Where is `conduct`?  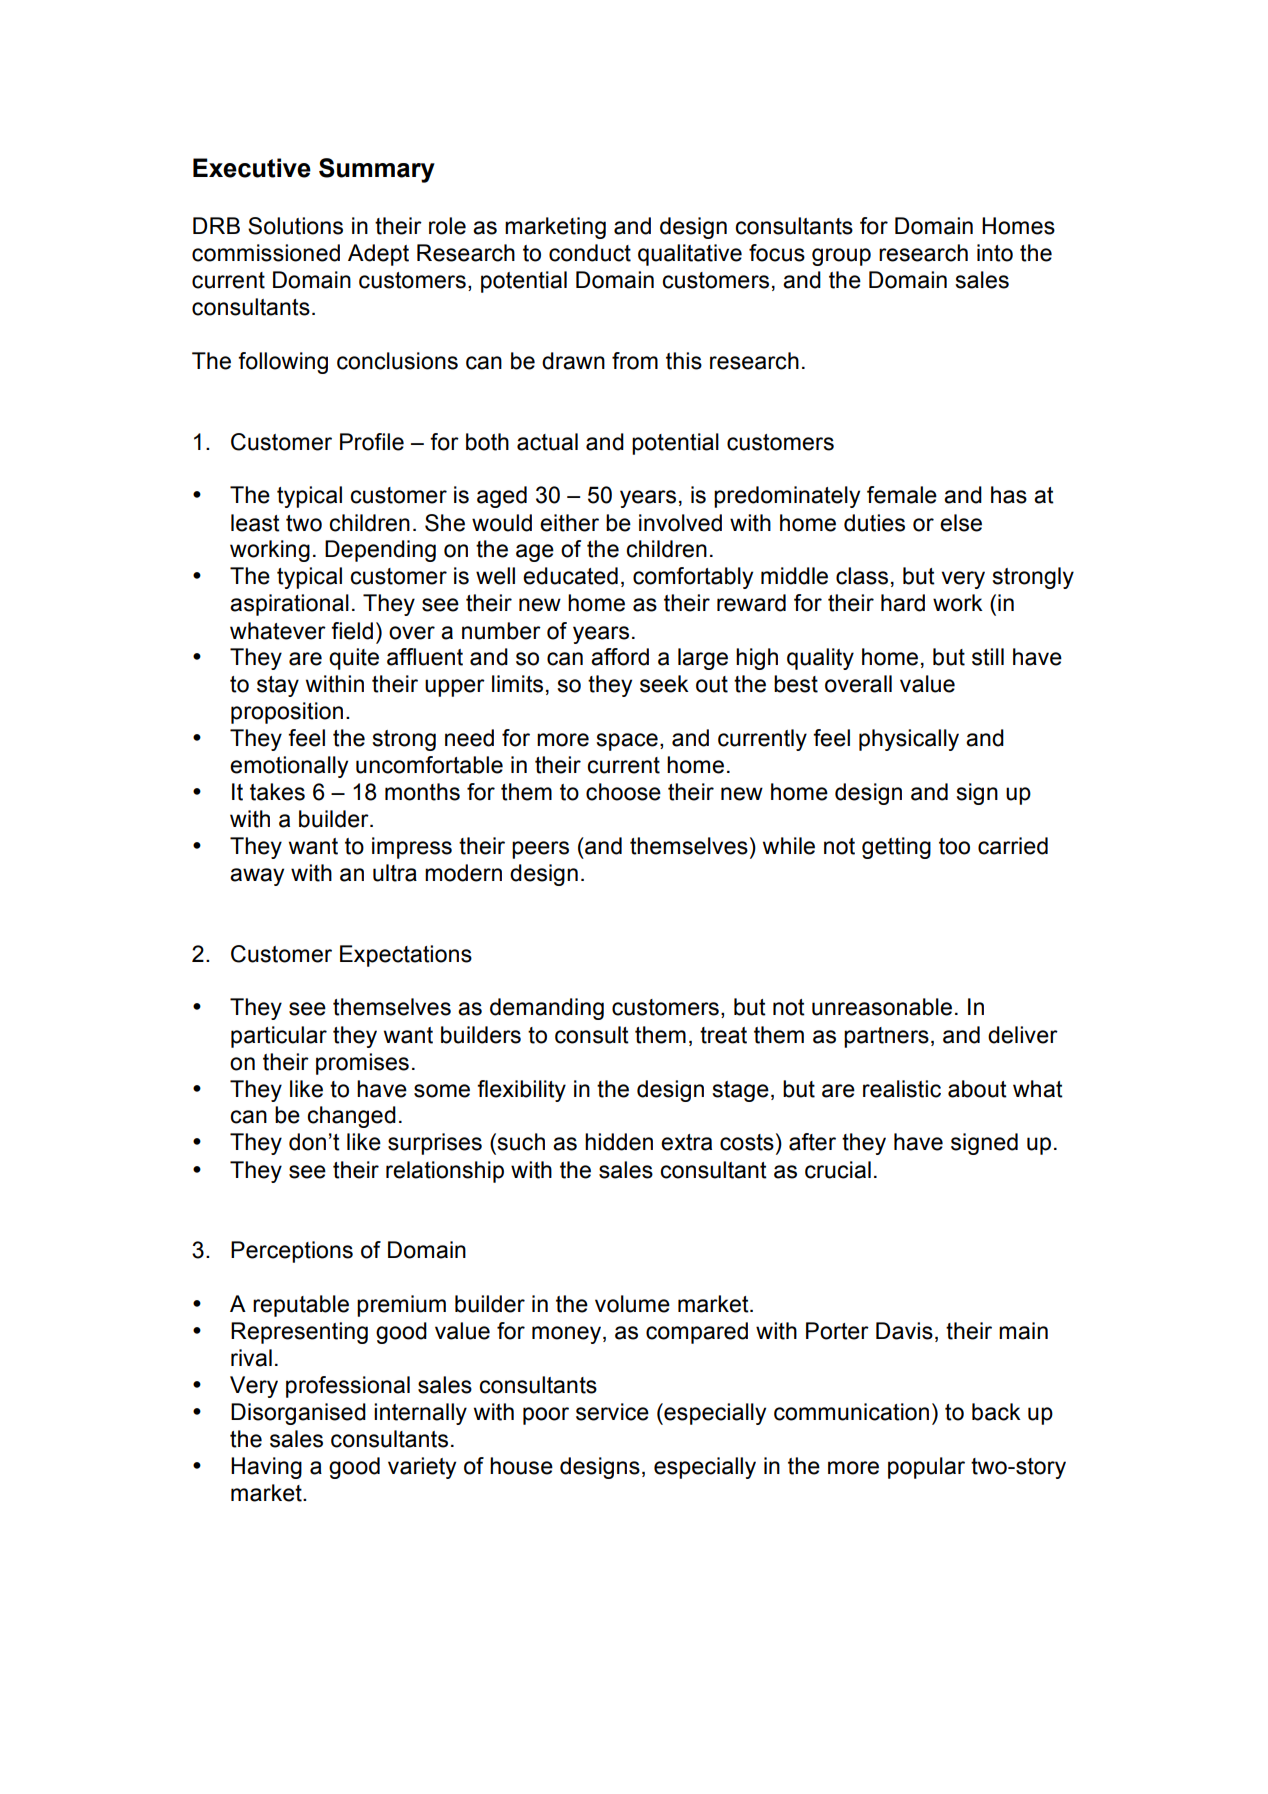 conduct is located at coordinates (590, 253).
